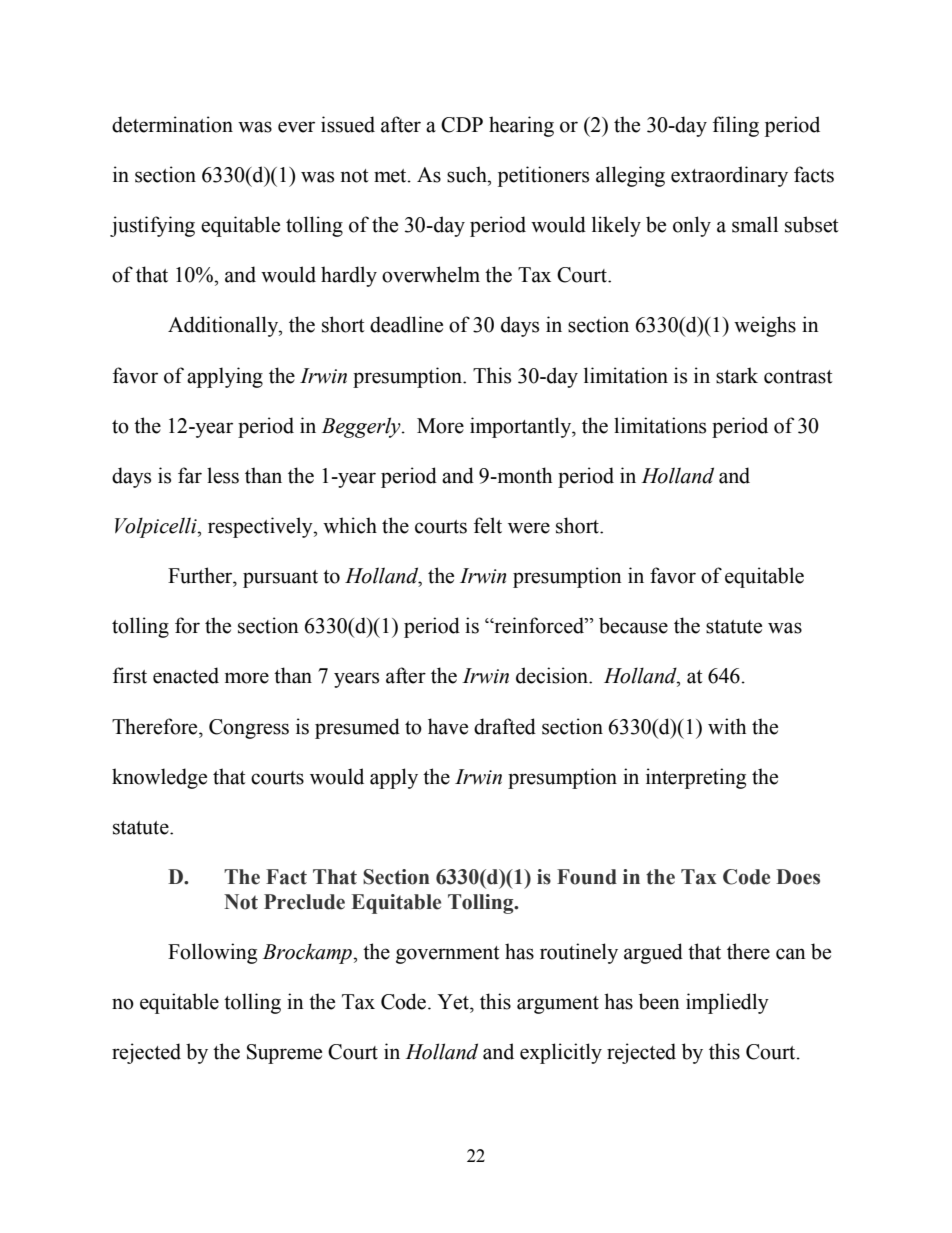 The width and height of the document is (952, 1233). What do you see at coordinates (454, 1002) in the document?
I see `Yet` at bounding box center [454, 1002].
